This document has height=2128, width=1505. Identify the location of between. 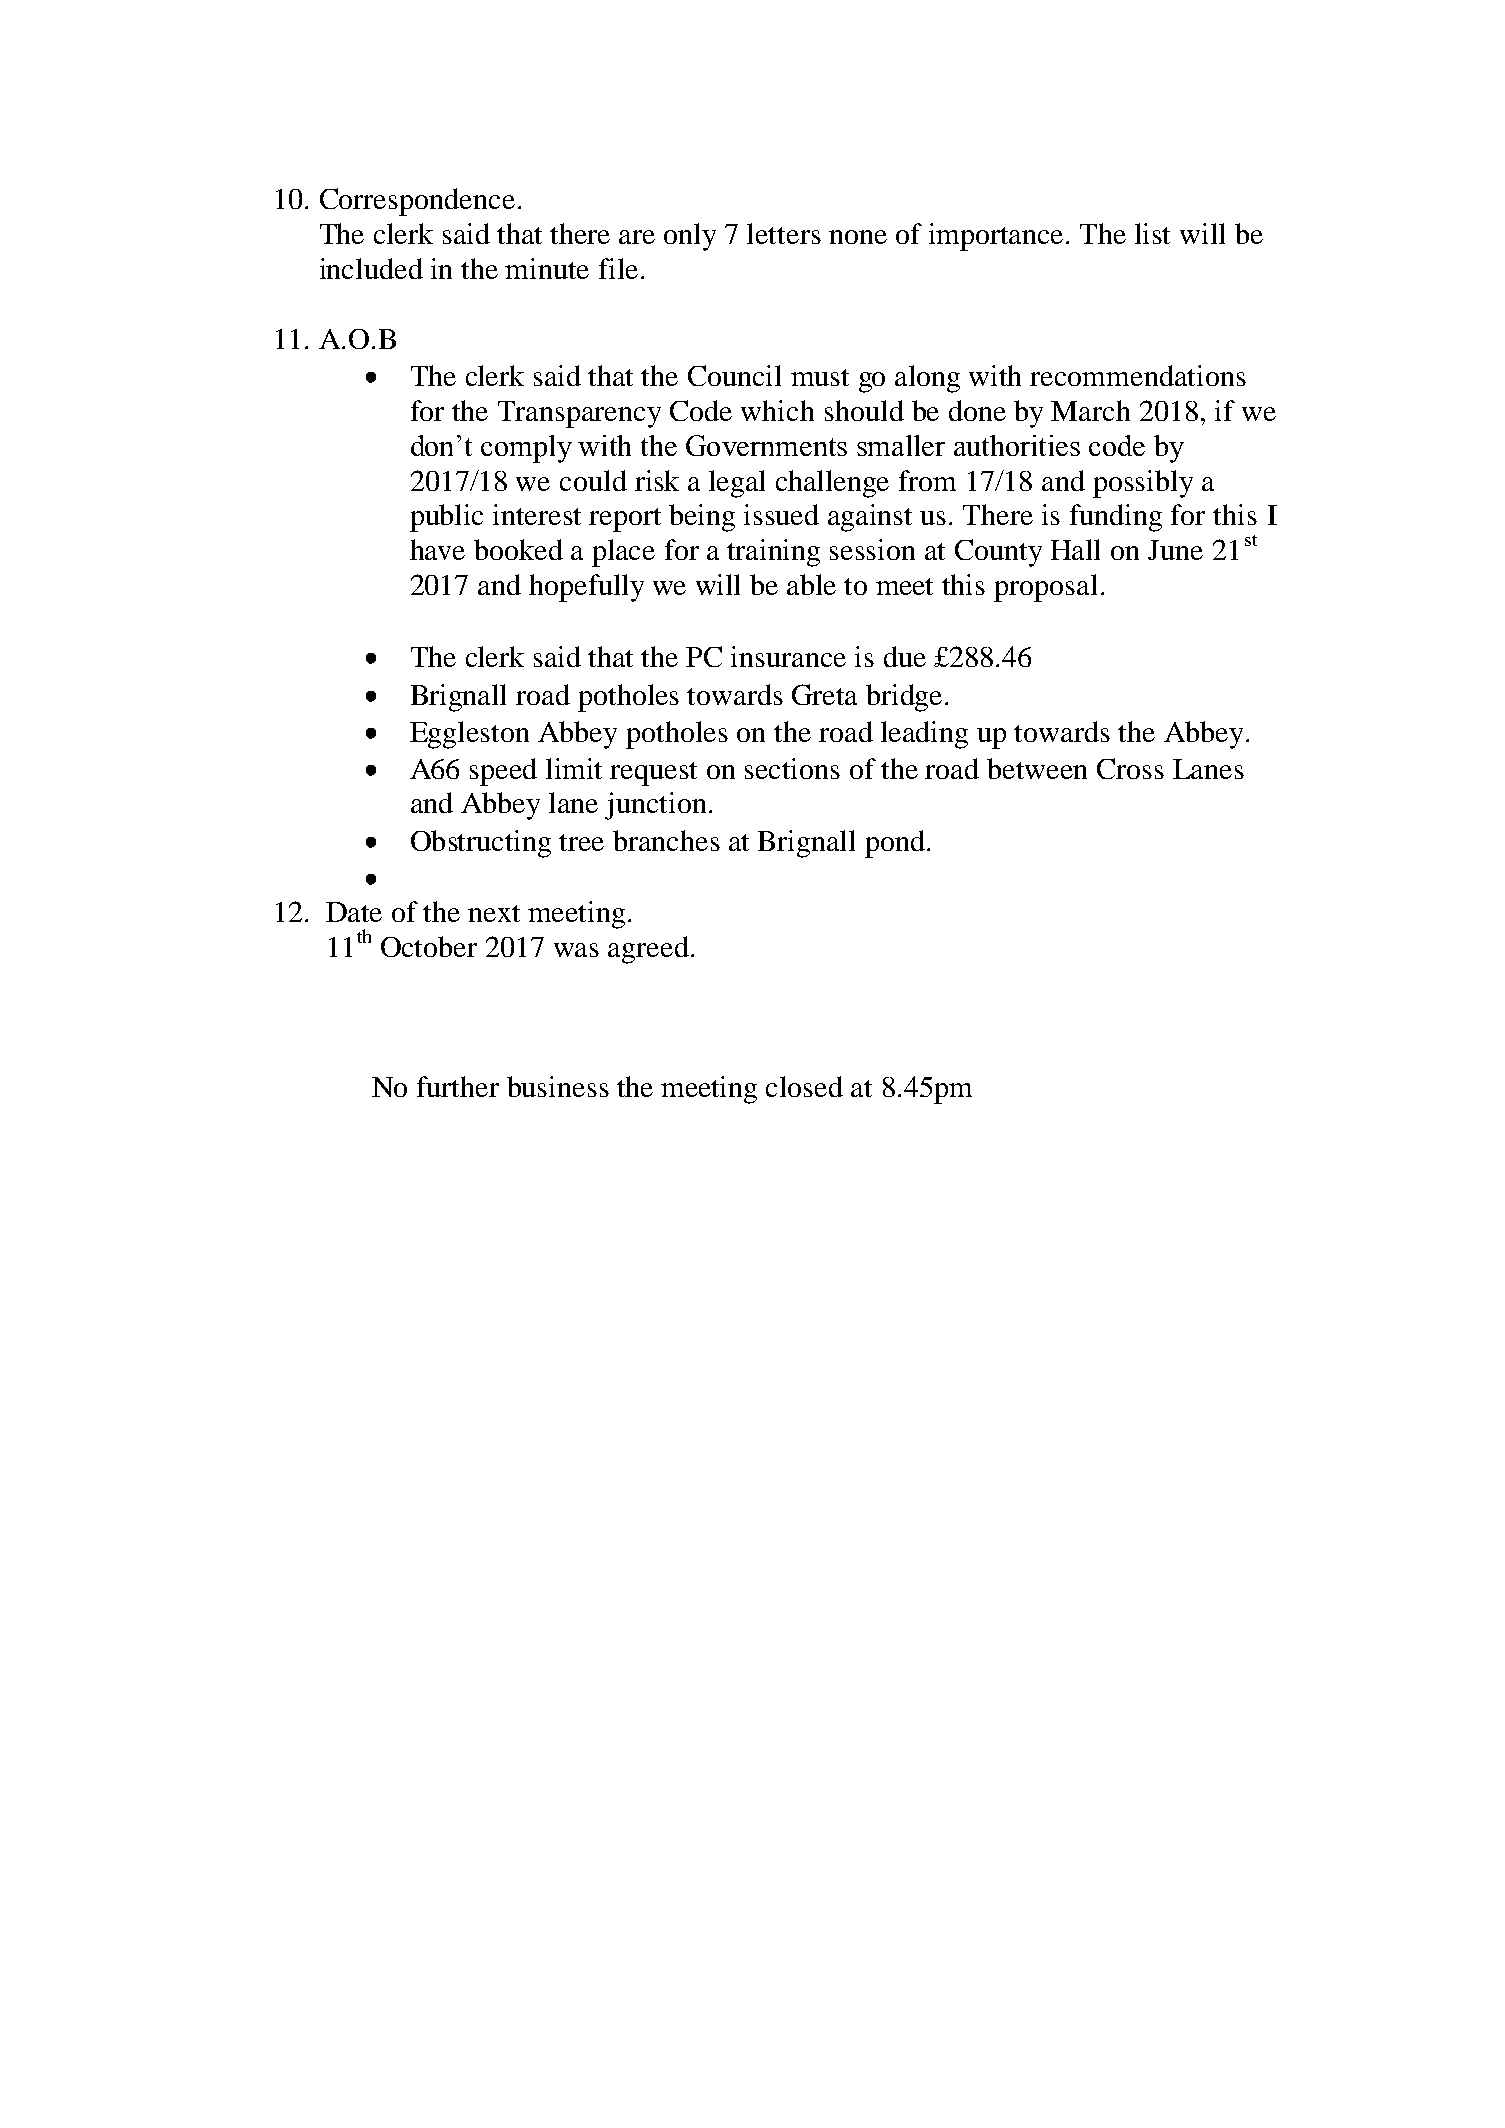
(1037, 768).
